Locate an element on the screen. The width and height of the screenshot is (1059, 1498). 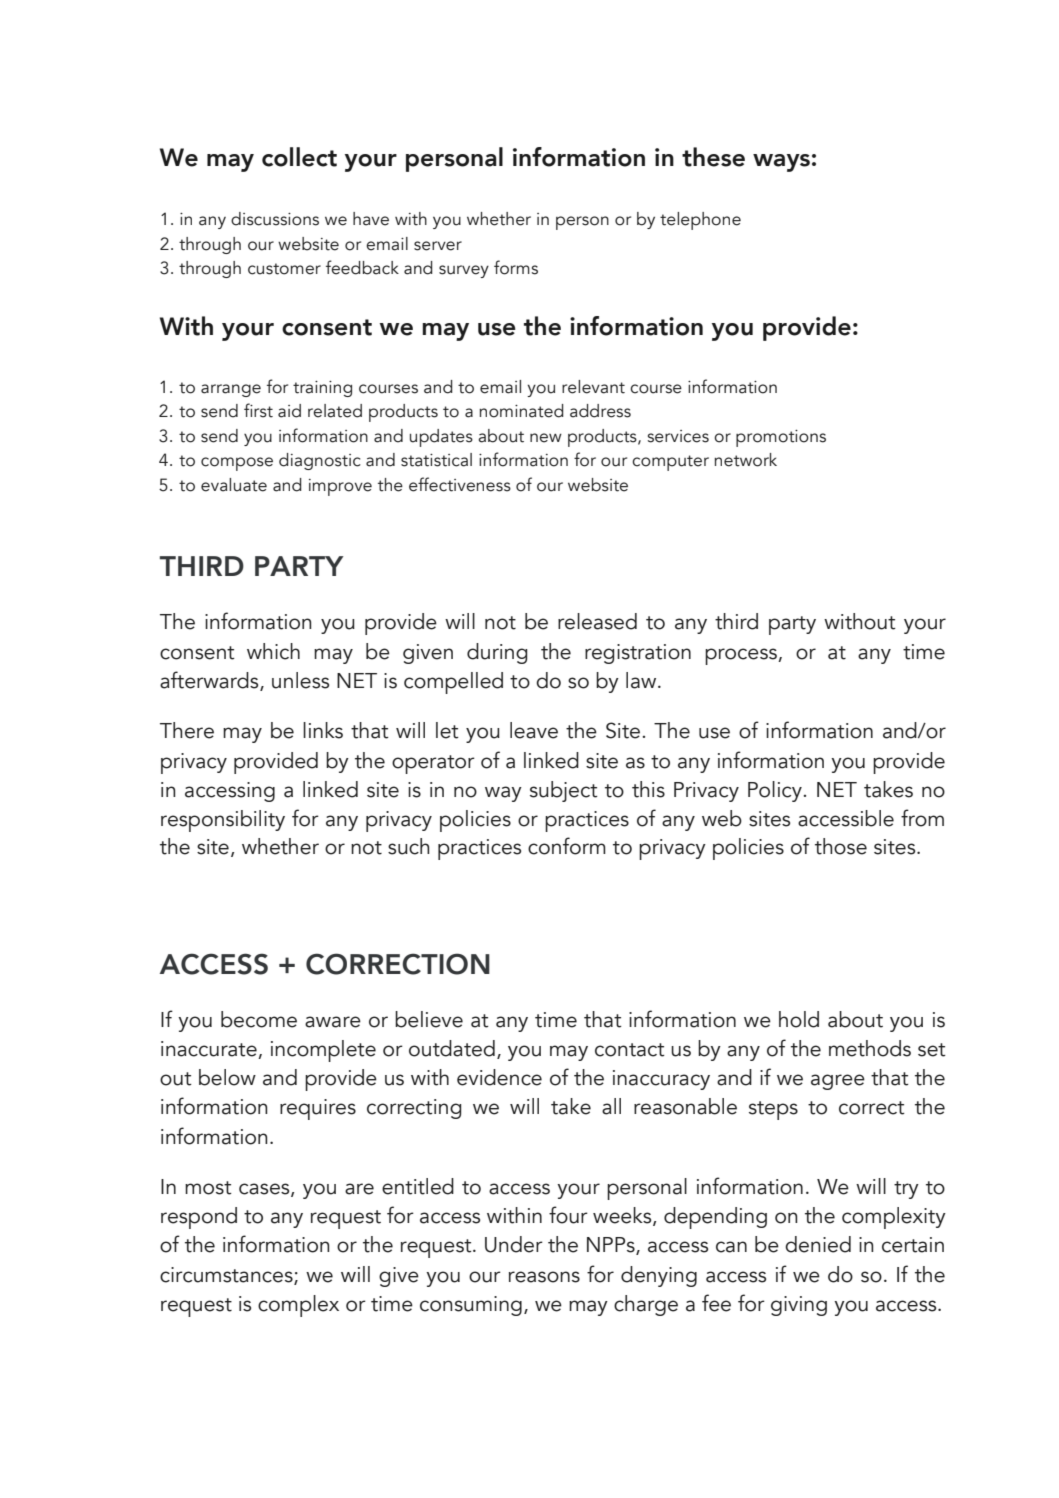
contact is located at coordinates (630, 1050).
